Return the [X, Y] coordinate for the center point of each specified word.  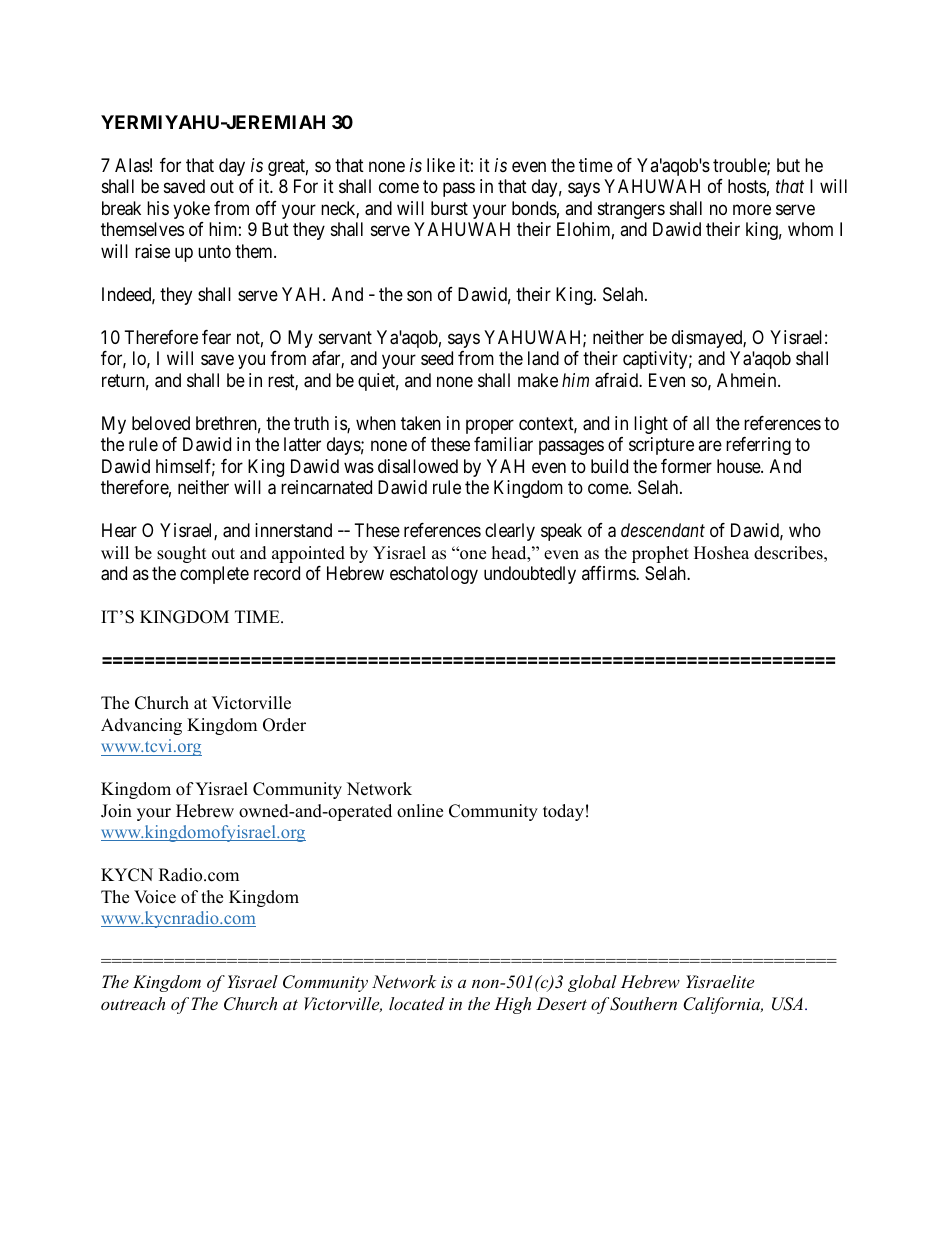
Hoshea [721, 553]
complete [214, 575]
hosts [747, 186]
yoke [191, 210]
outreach [133, 1003]
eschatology [434, 575]
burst [449, 208]
